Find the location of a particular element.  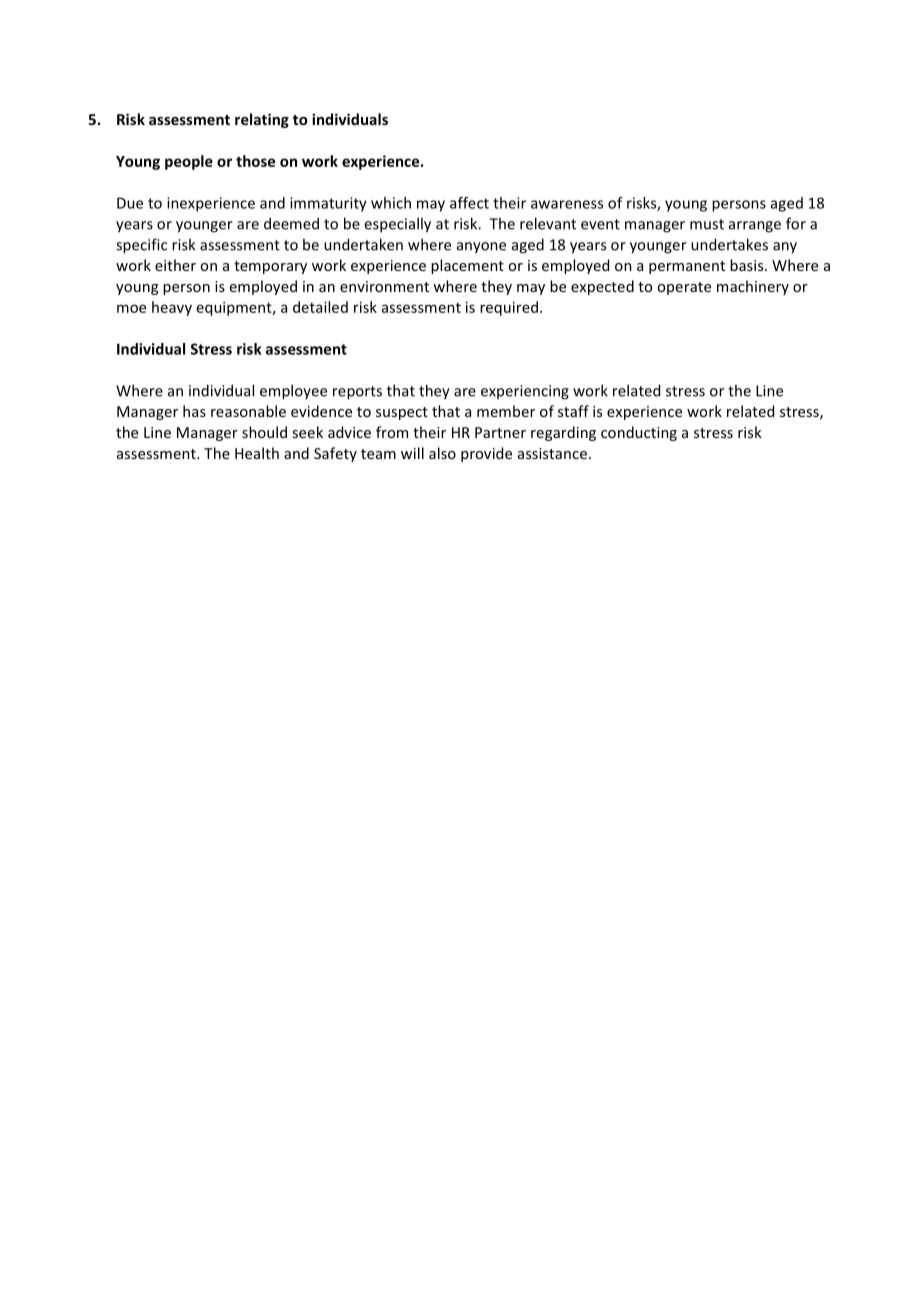

affect is located at coordinates (469, 203).
